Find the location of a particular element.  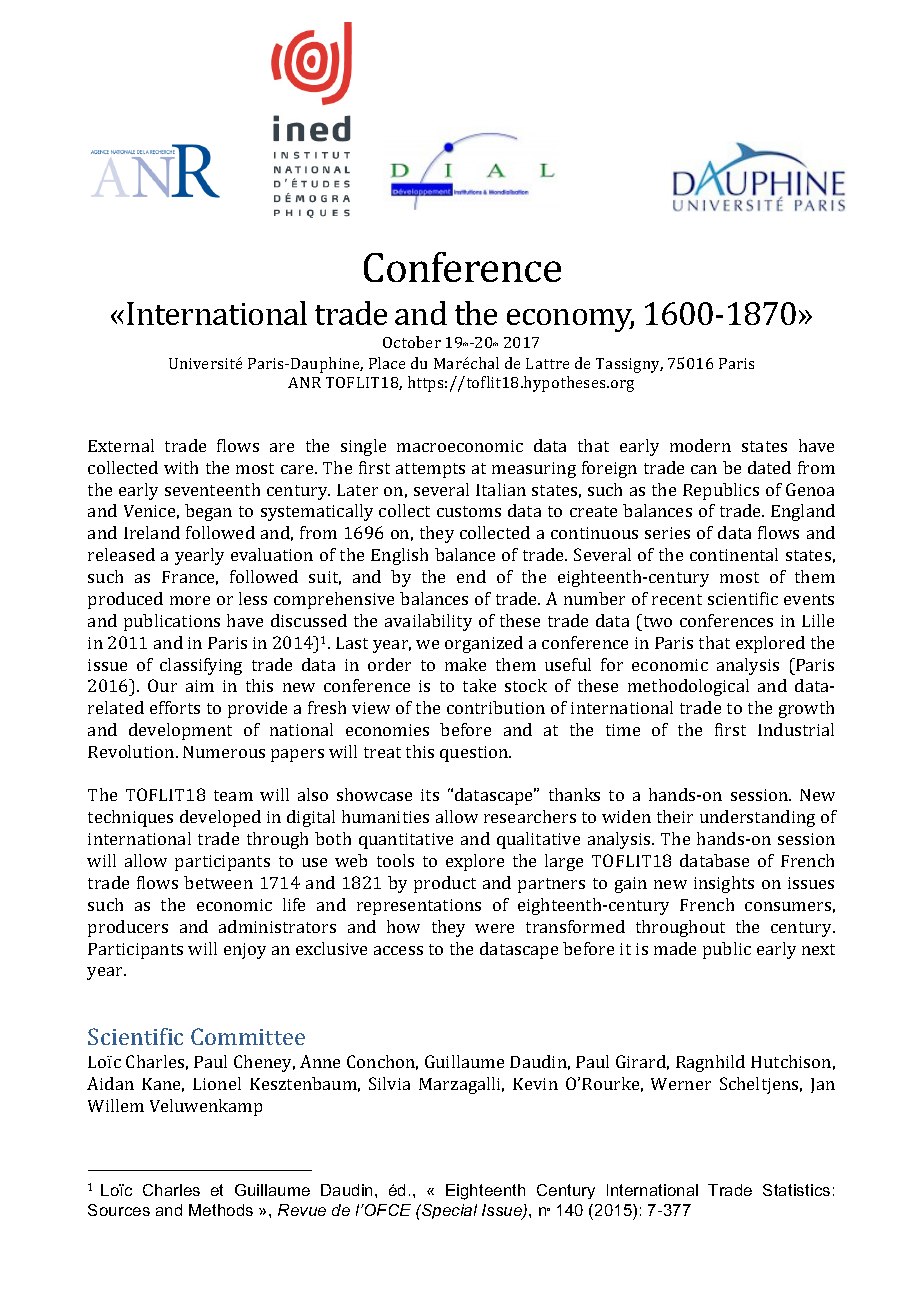

ANR is located at coordinates (304, 382).
